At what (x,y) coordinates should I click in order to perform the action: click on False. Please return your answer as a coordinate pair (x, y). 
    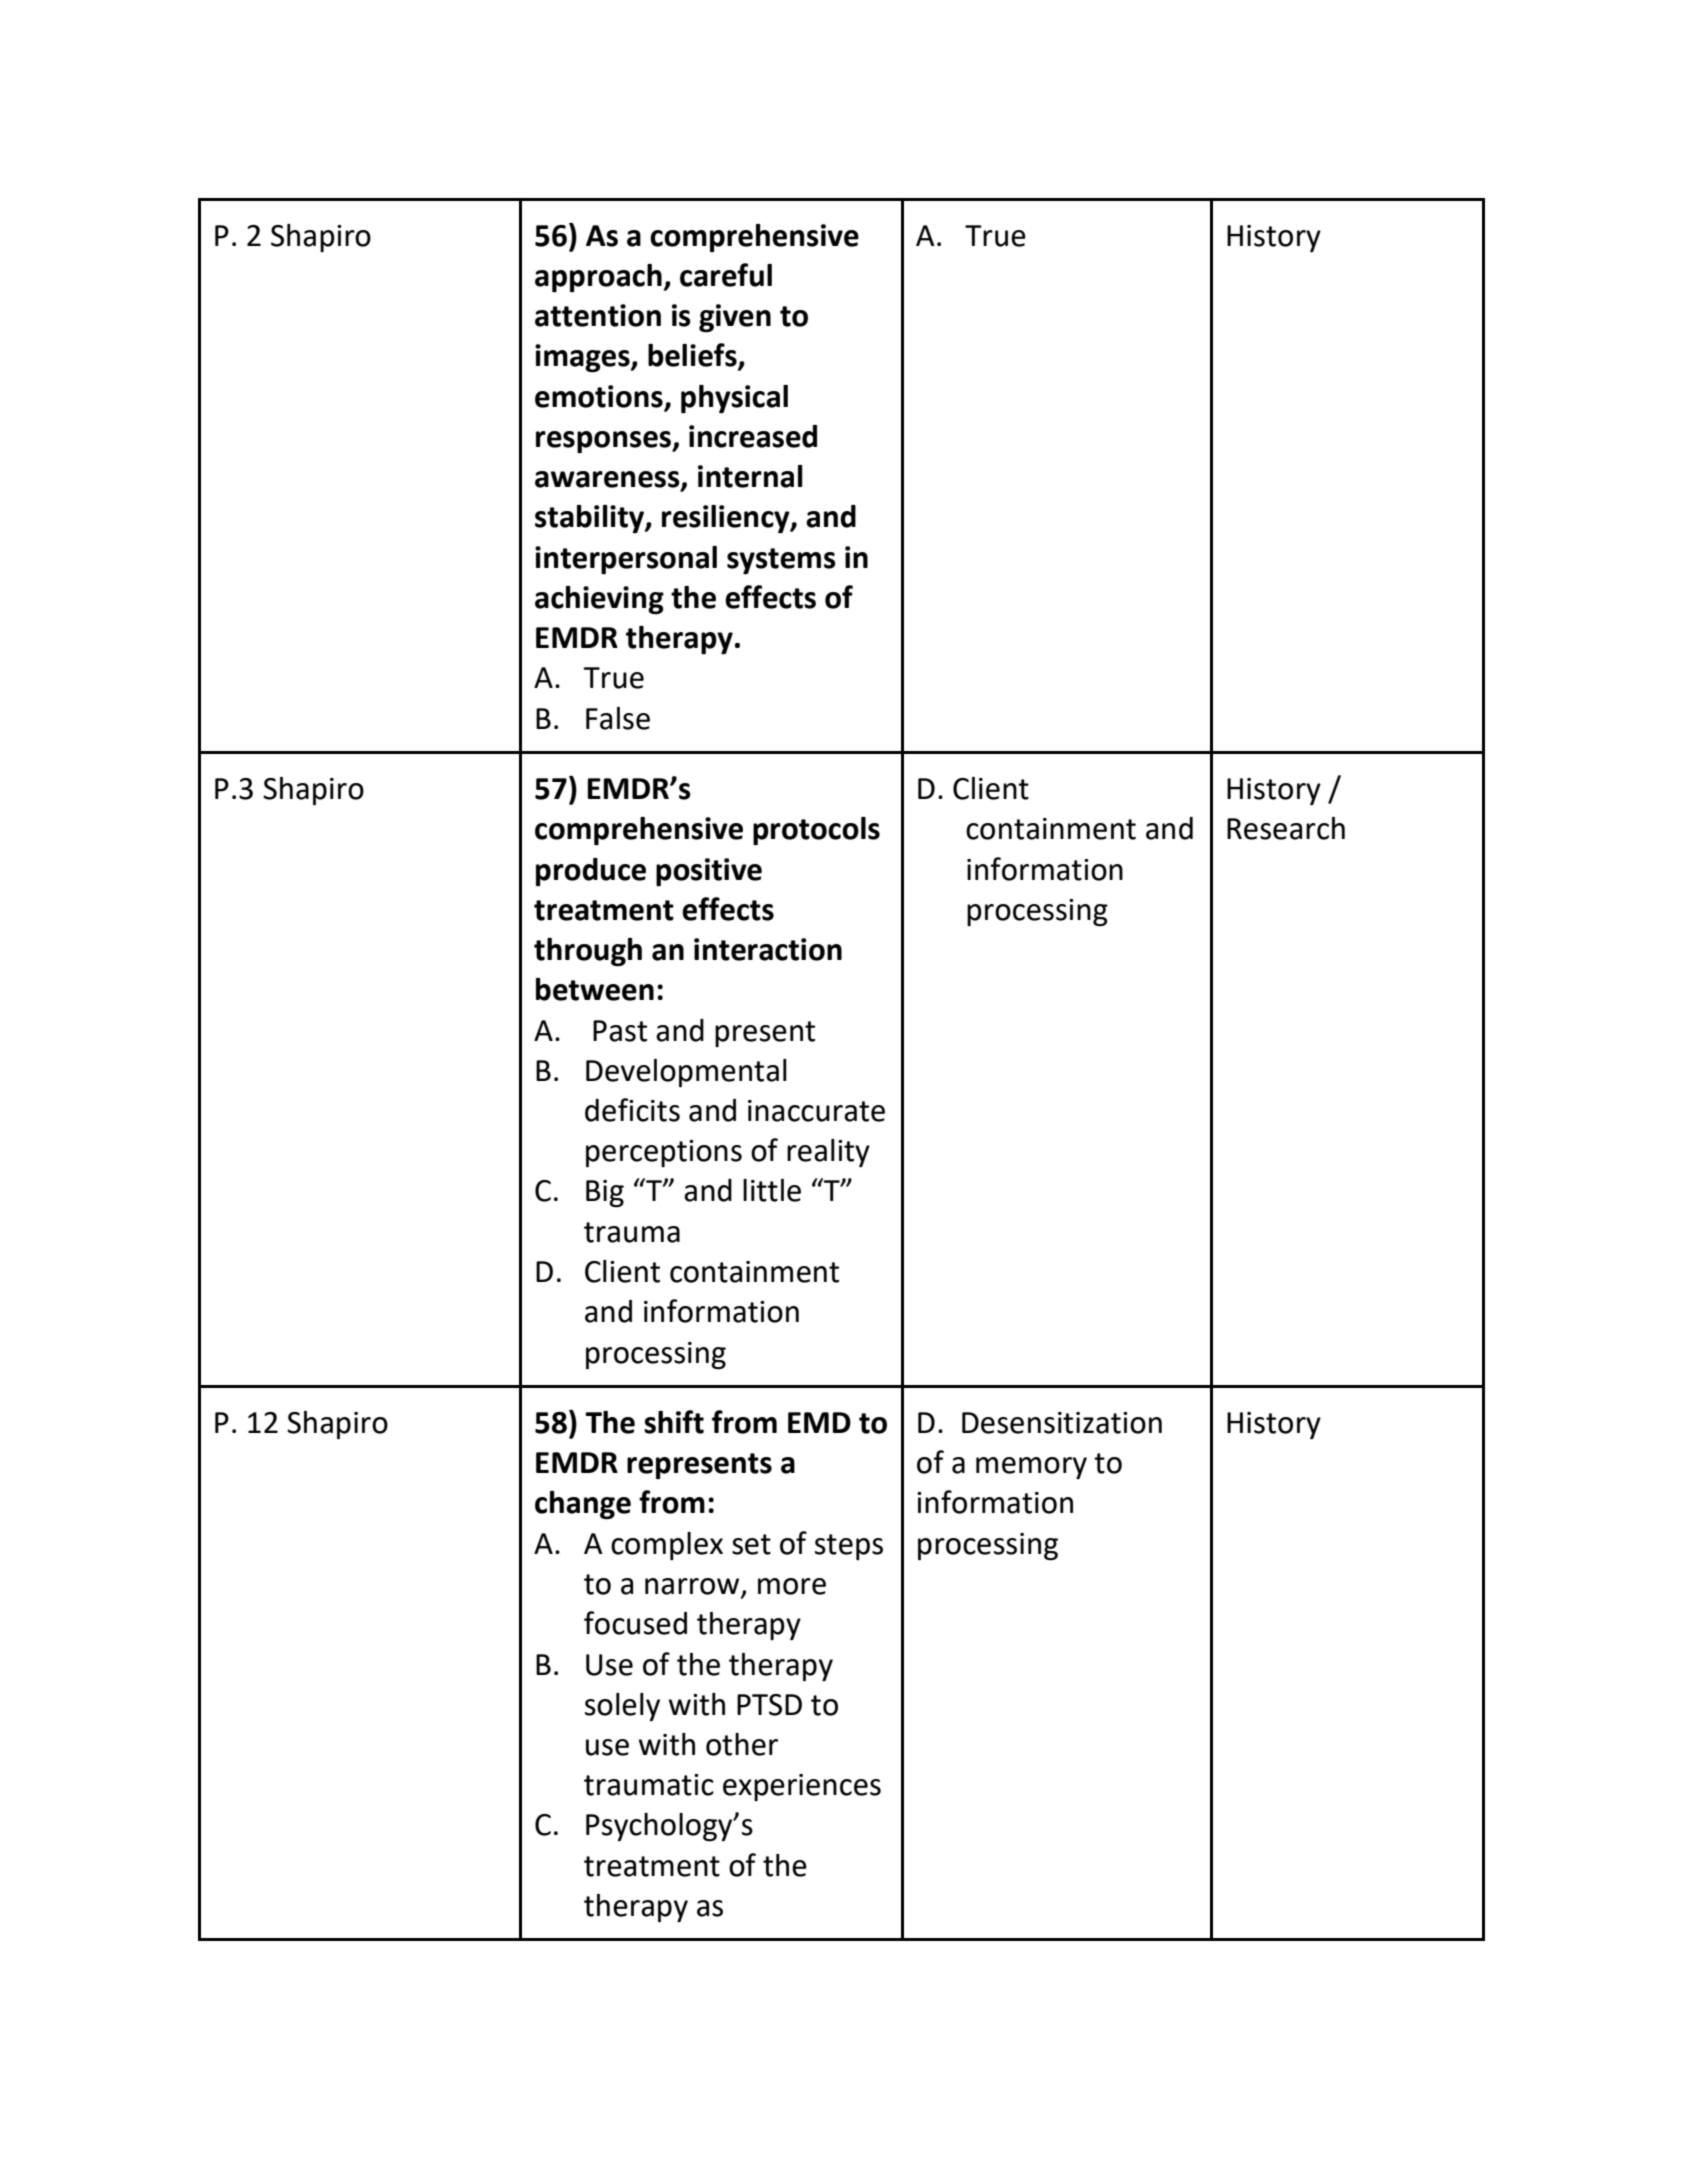
    Looking at the image, I should click on (618, 718).
